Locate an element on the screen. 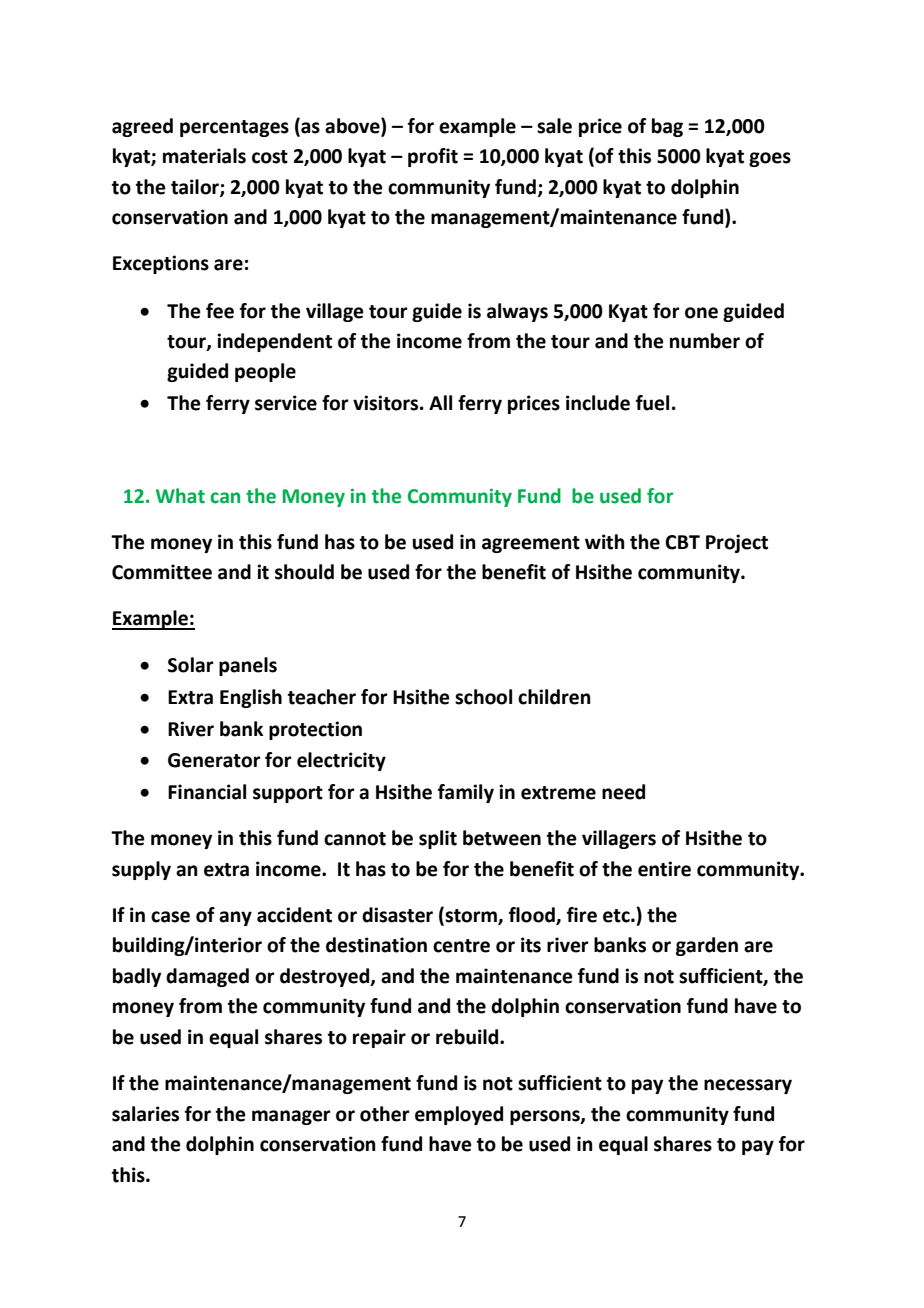 This screenshot has height=1308, width=924. Solar is located at coordinates (191, 665).
